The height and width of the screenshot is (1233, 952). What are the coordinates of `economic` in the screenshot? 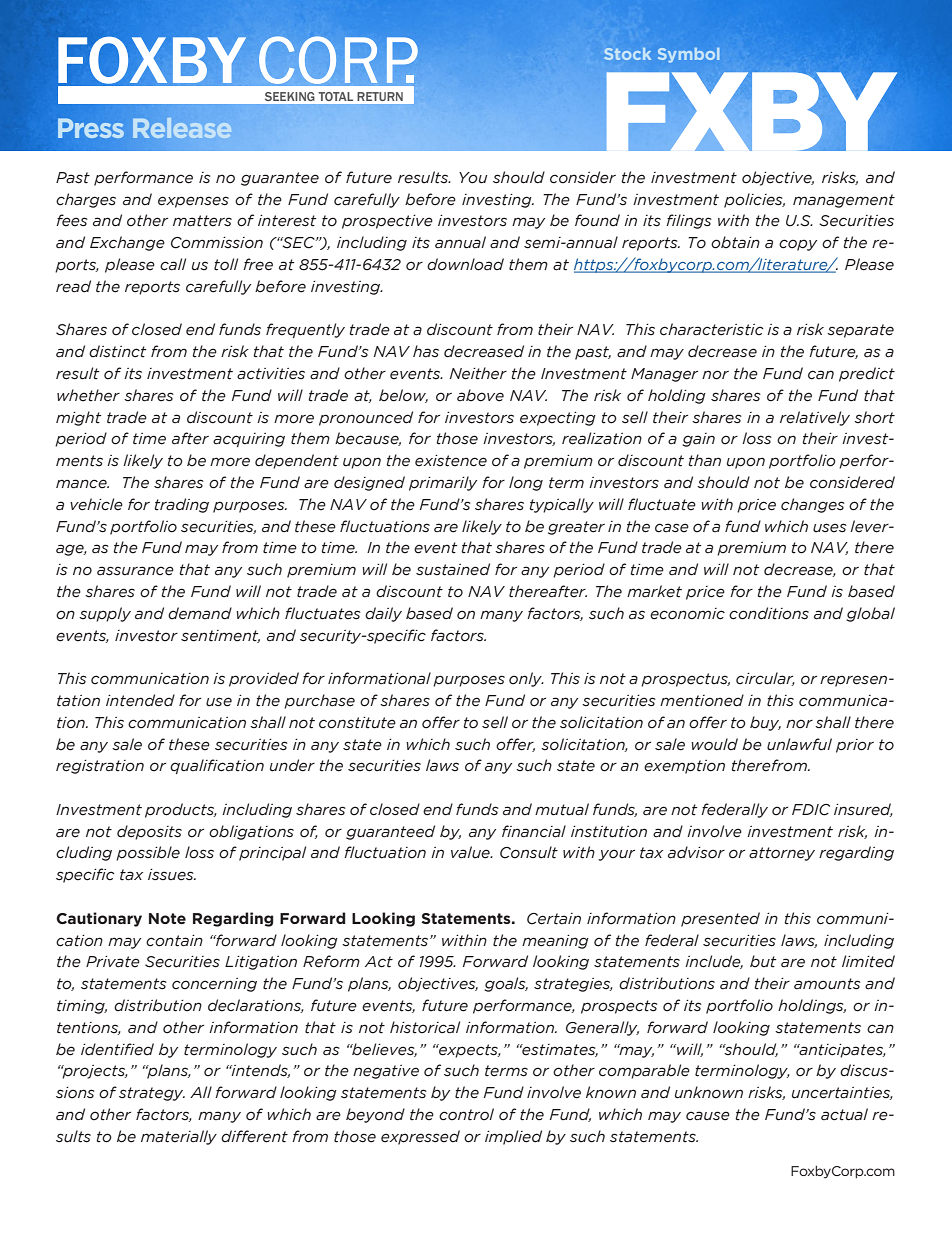 It's located at (687, 614).
